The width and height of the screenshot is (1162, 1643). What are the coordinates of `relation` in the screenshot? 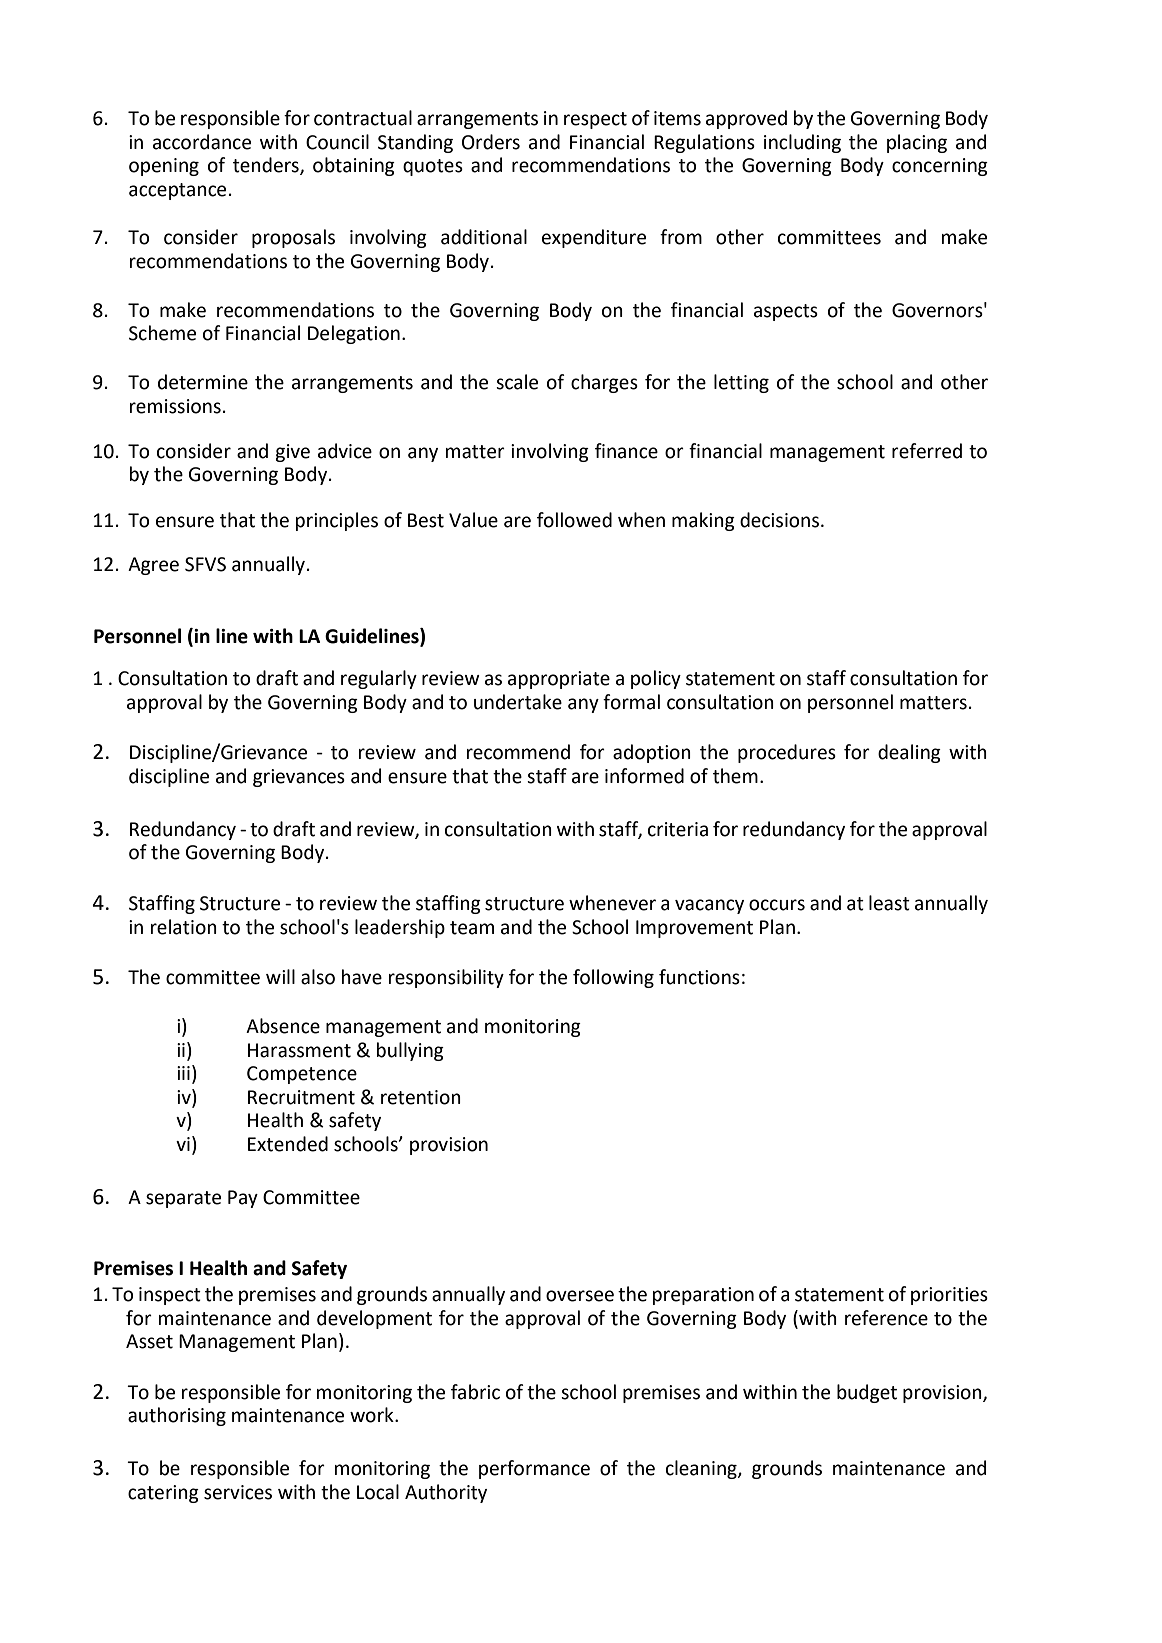 It's located at (184, 927).
